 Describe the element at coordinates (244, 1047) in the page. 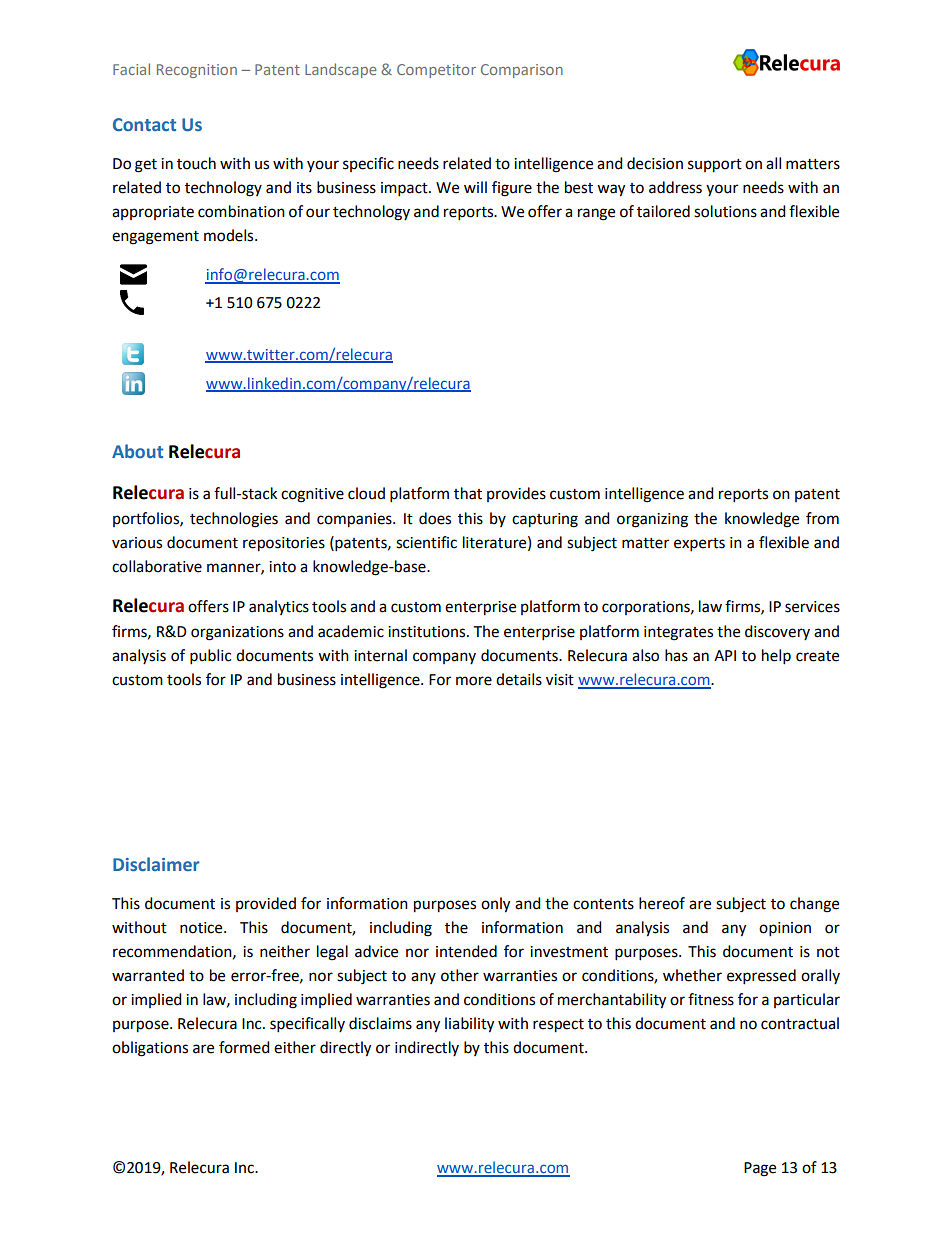

I see `formed` at that location.
